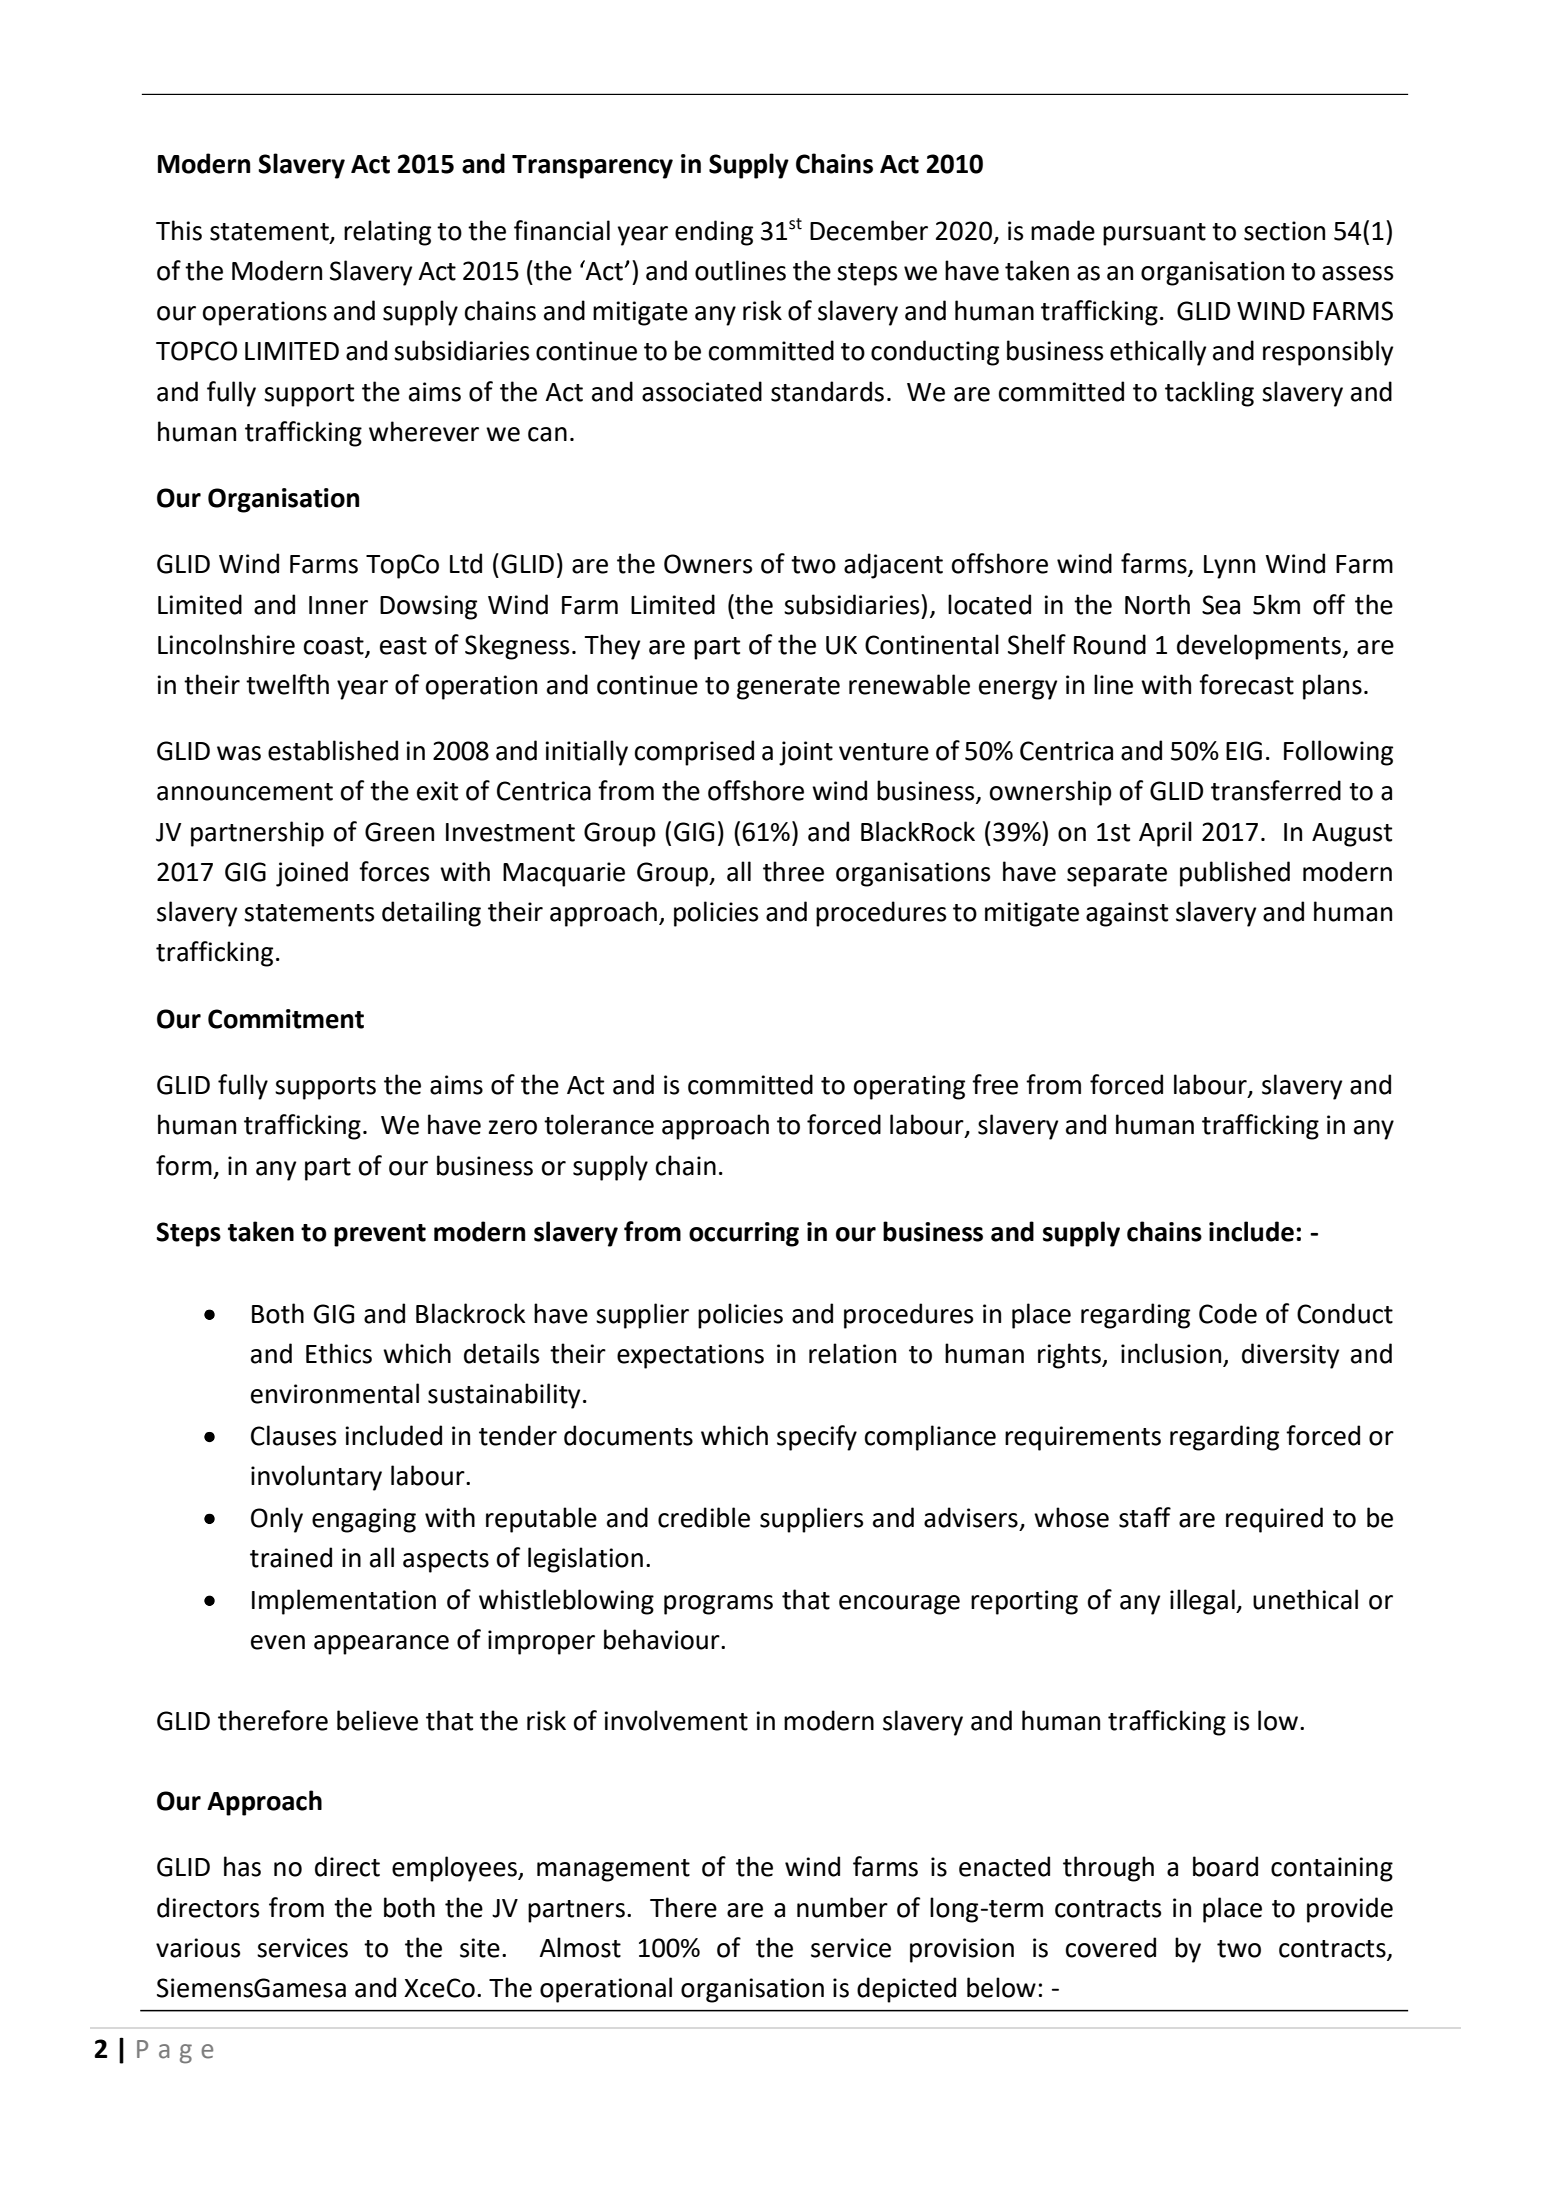  Describe the element at coordinates (842, 1907) in the document. I see `number` at that location.
